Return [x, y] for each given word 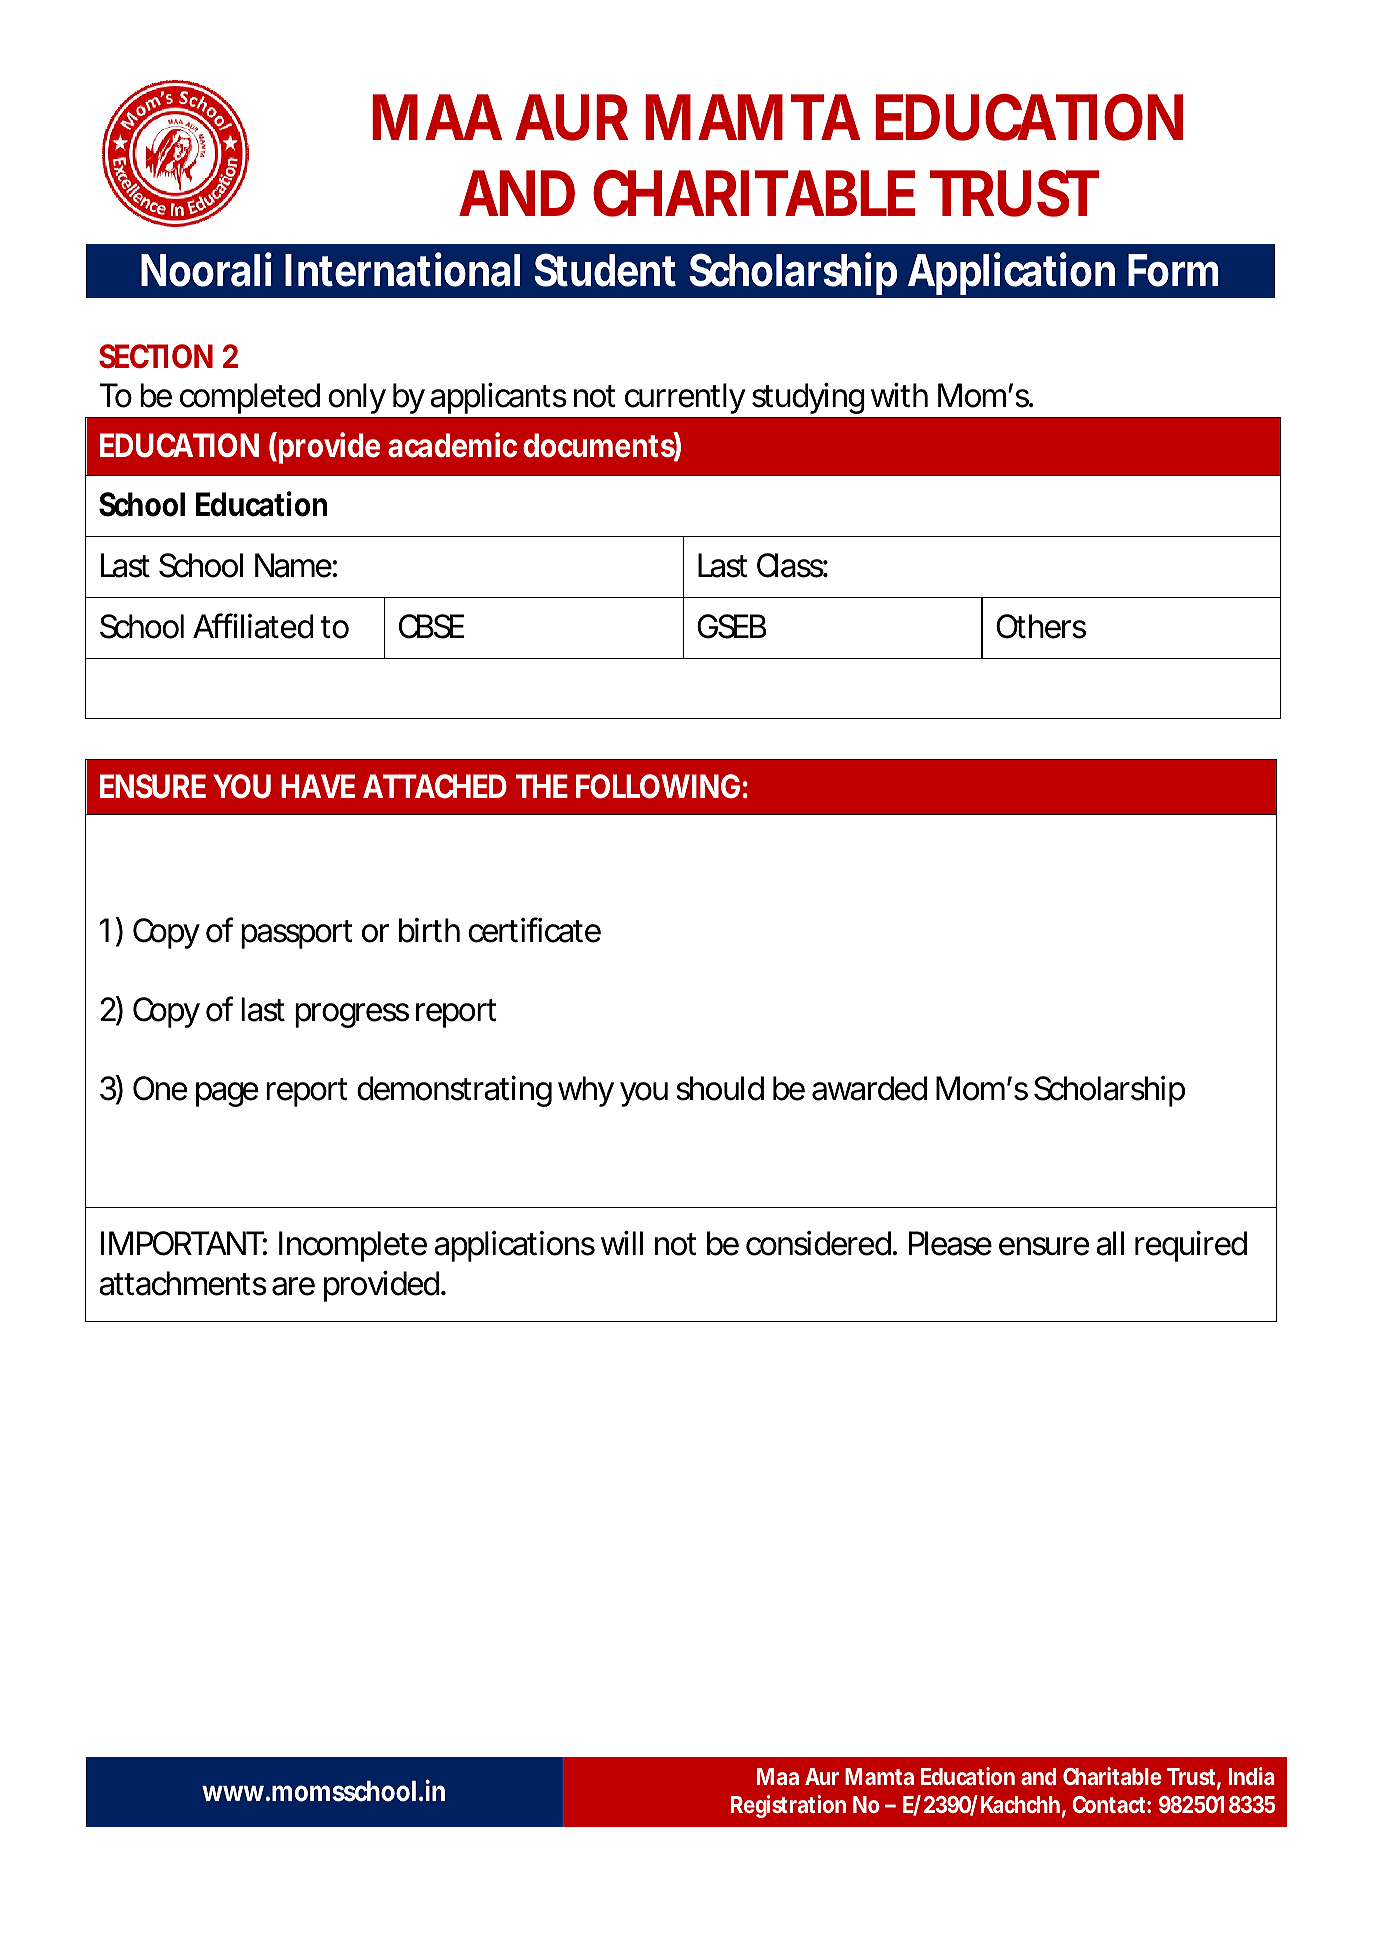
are [293, 1286]
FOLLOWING [658, 786]
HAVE [318, 786]
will [622, 1243]
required [1191, 1246]
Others [1041, 626]
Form [1173, 270]
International [402, 269]
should [720, 1088]
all [1110, 1243]
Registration [788, 1806]
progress [352, 1015]
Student [605, 270]
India [1252, 1776]
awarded [869, 1088]
